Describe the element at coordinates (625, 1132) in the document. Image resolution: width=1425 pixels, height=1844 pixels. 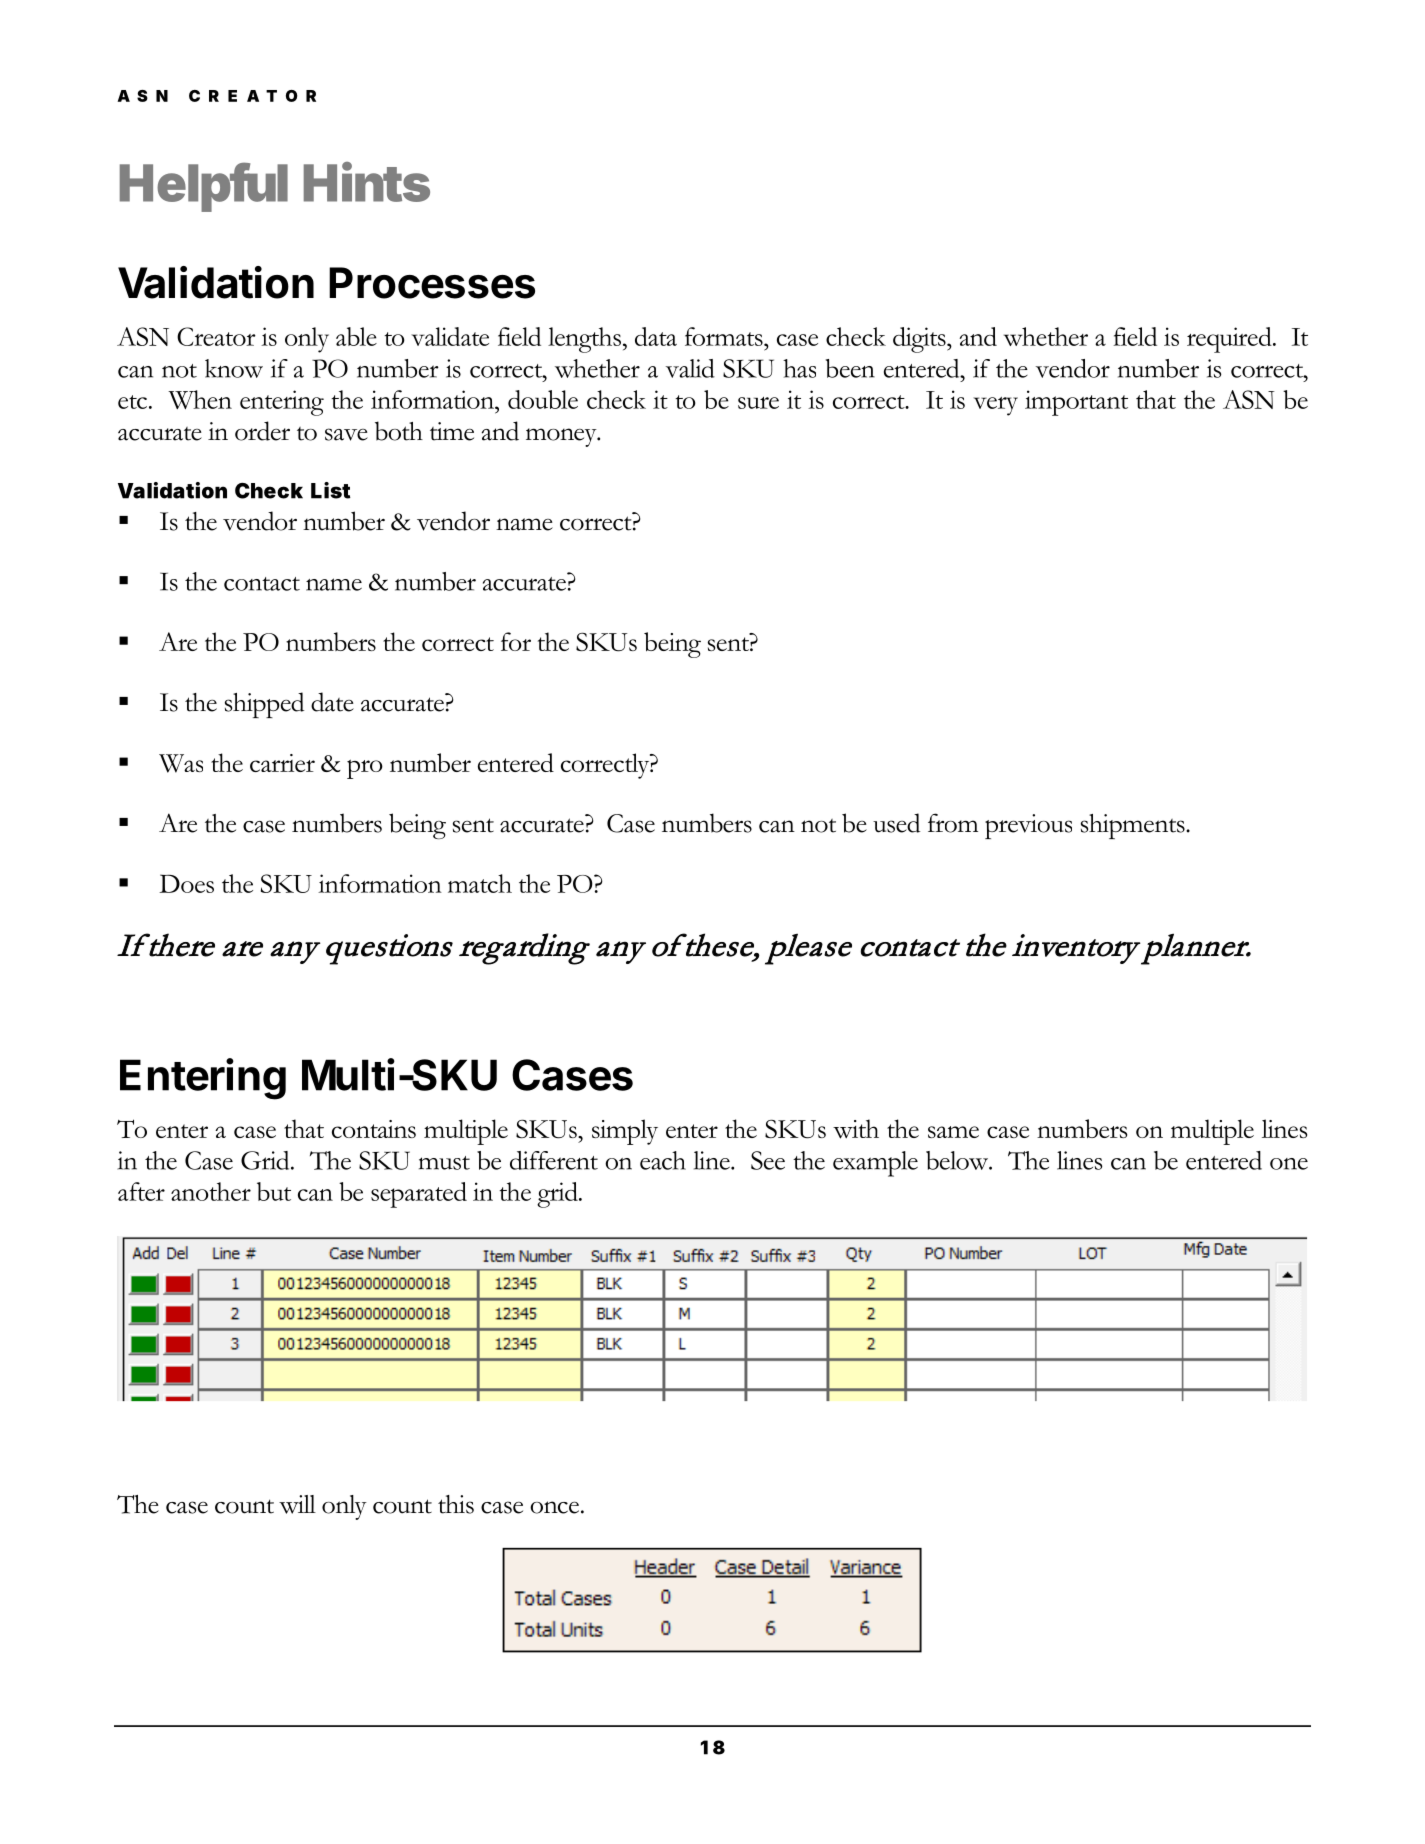
I see `simply` at that location.
